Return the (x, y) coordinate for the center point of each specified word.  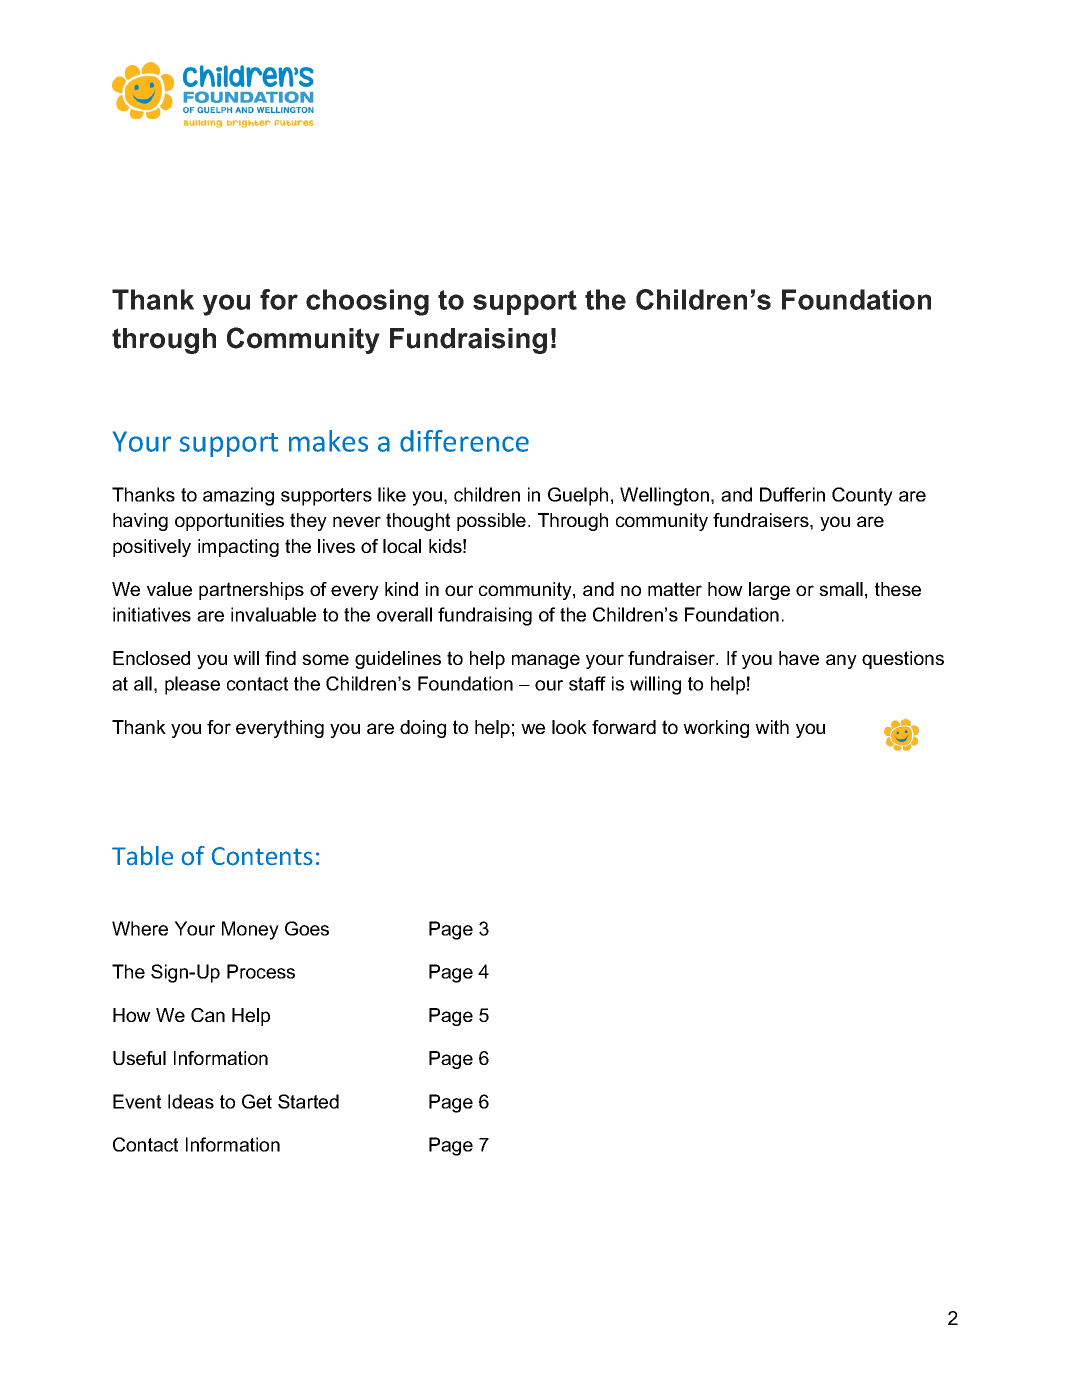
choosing (367, 302)
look (569, 727)
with (772, 727)
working (716, 729)
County (862, 496)
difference (464, 441)
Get (257, 1101)
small (841, 589)
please (192, 685)
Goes (307, 928)
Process (261, 971)
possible (491, 522)
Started (308, 1101)
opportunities (229, 522)
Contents (262, 856)
